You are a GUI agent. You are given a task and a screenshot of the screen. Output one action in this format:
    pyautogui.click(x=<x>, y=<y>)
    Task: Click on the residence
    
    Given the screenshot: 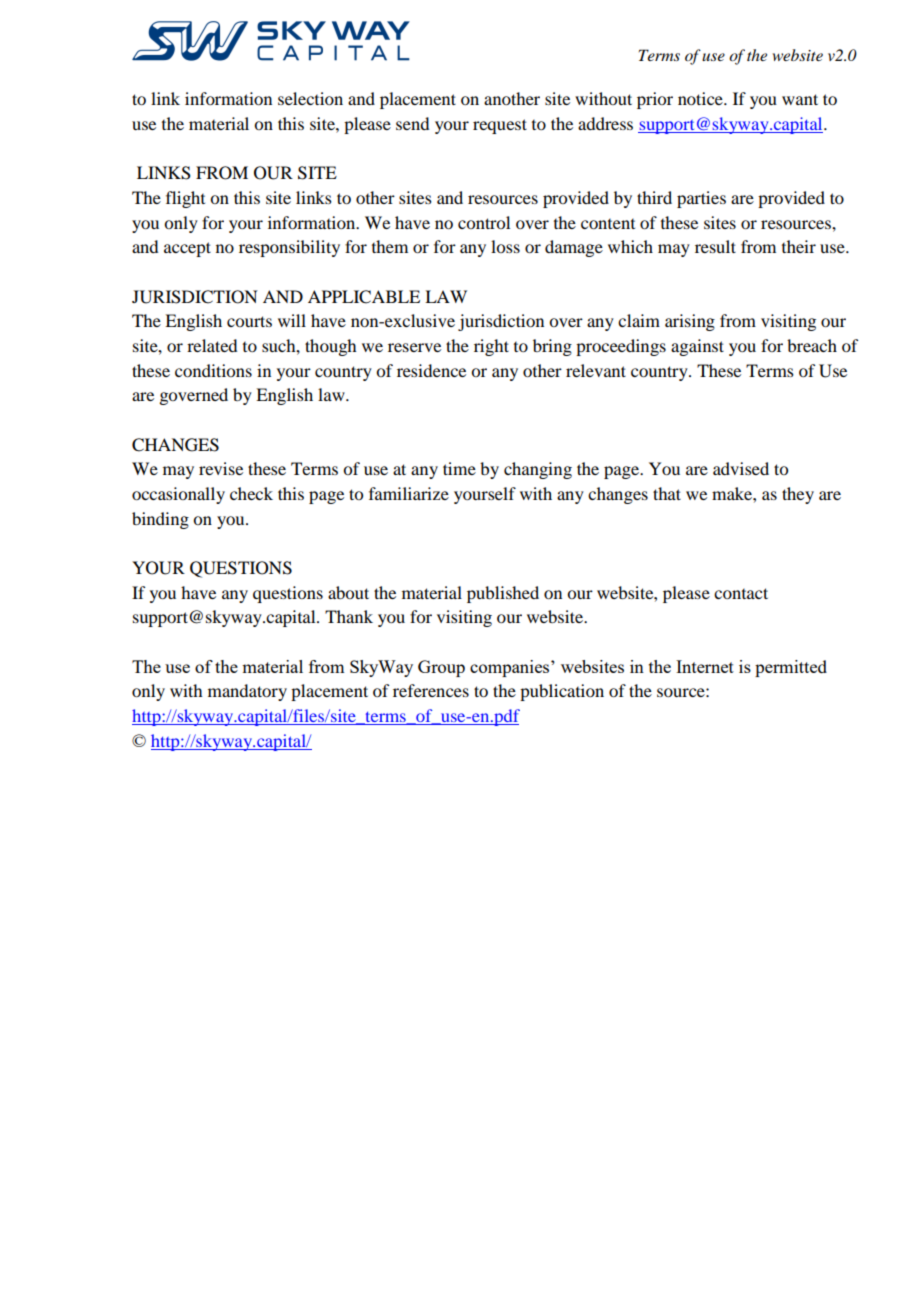 What is the action you would take?
    pyautogui.click(x=431, y=370)
